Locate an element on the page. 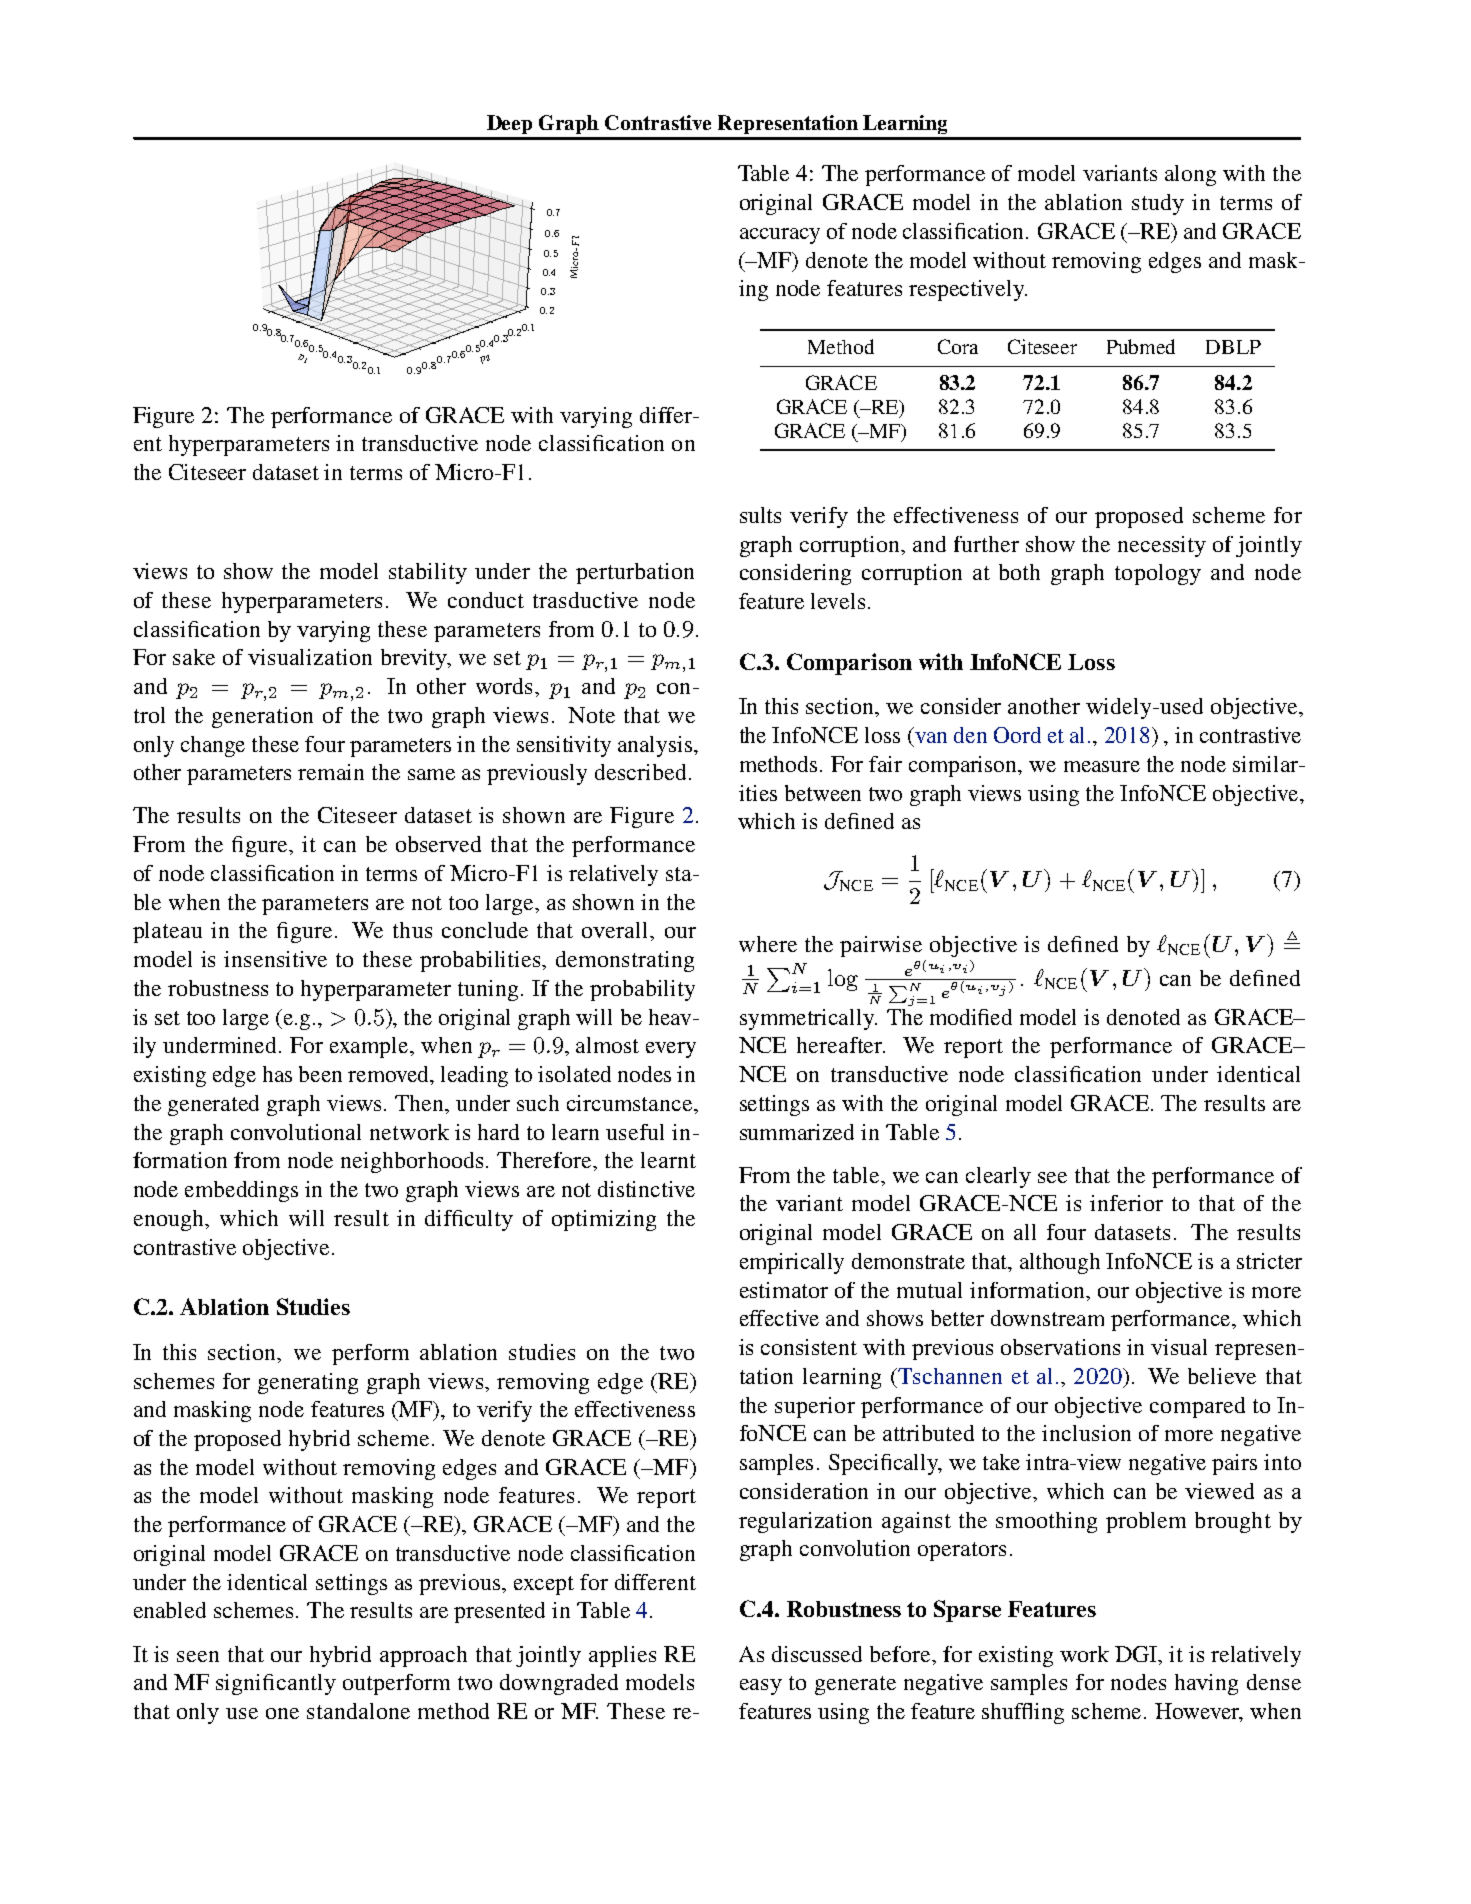 Image resolution: width=1471 pixels, height=1904 pixels. stability is located at coordinates (428, 573).
